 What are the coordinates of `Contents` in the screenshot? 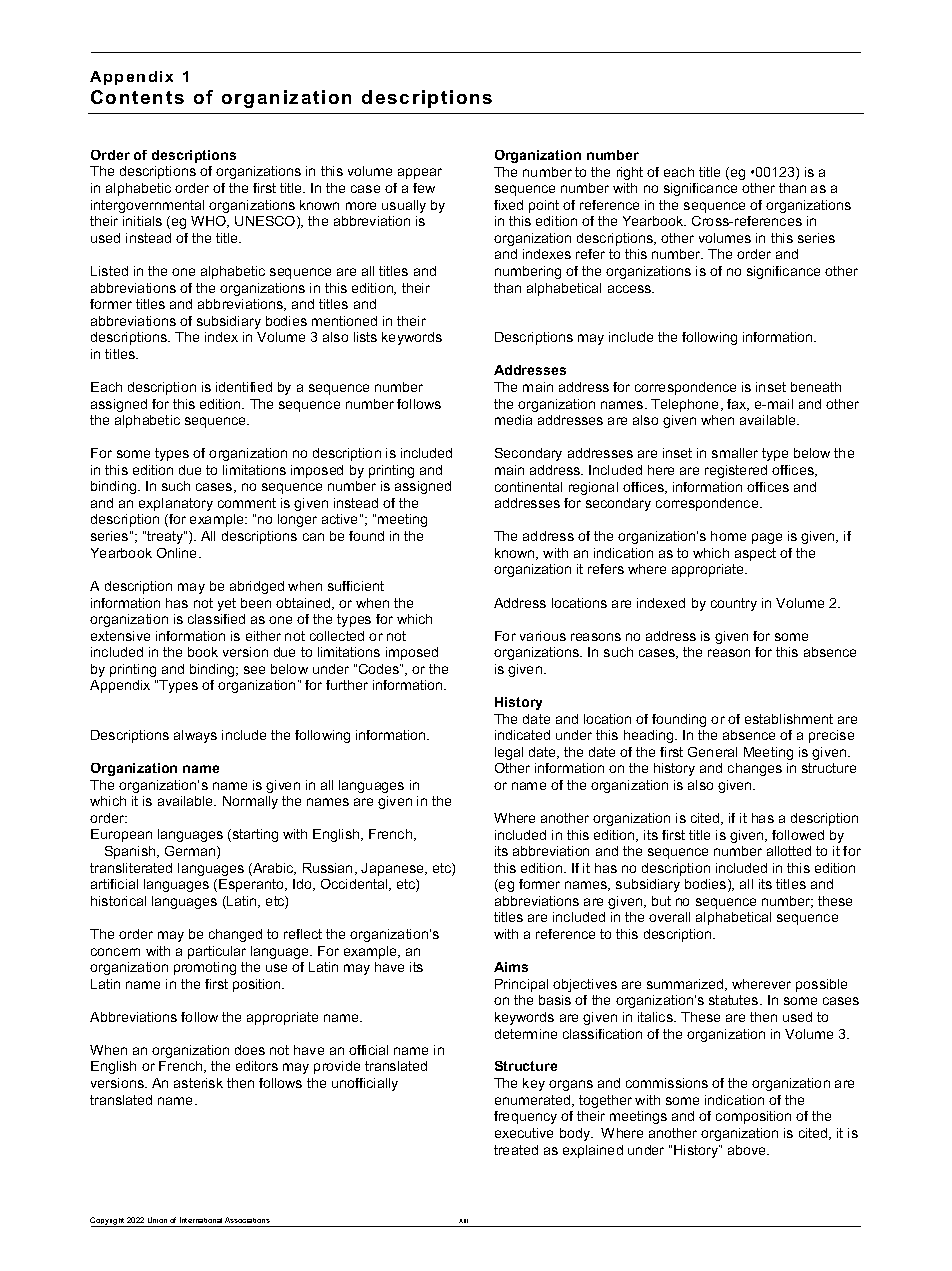 It's located at (137, 97).
